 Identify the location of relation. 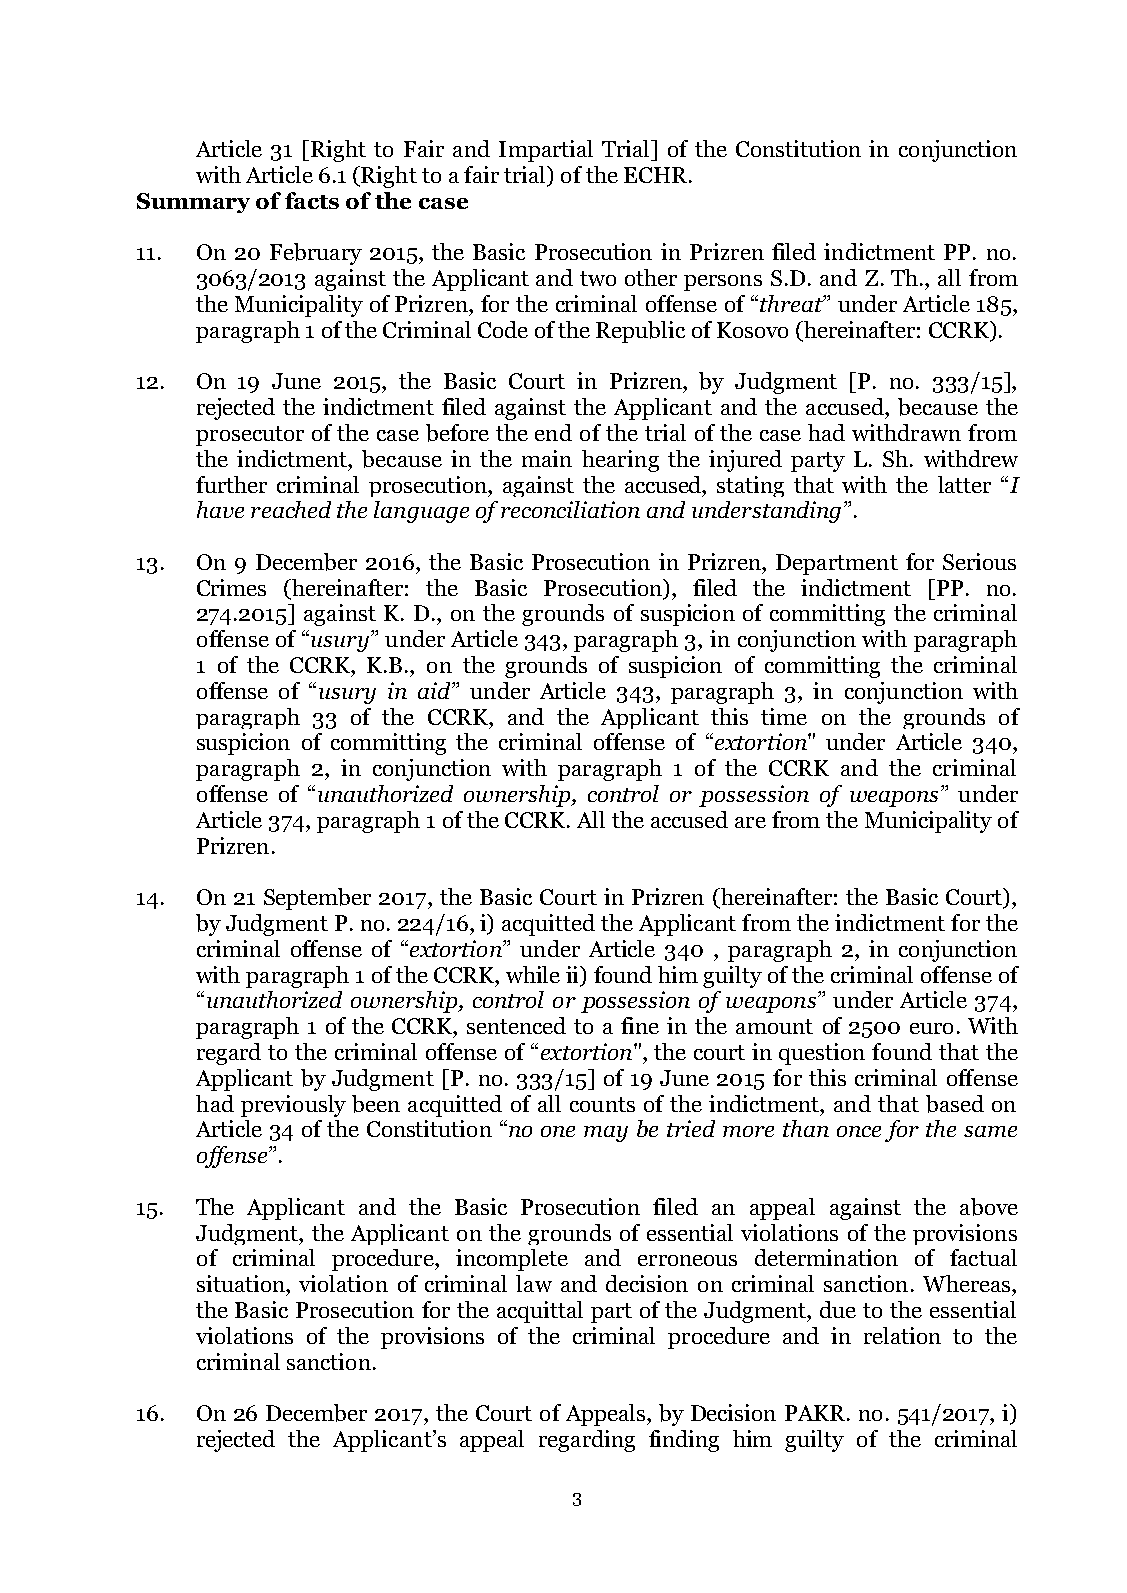
(902, 1335).
